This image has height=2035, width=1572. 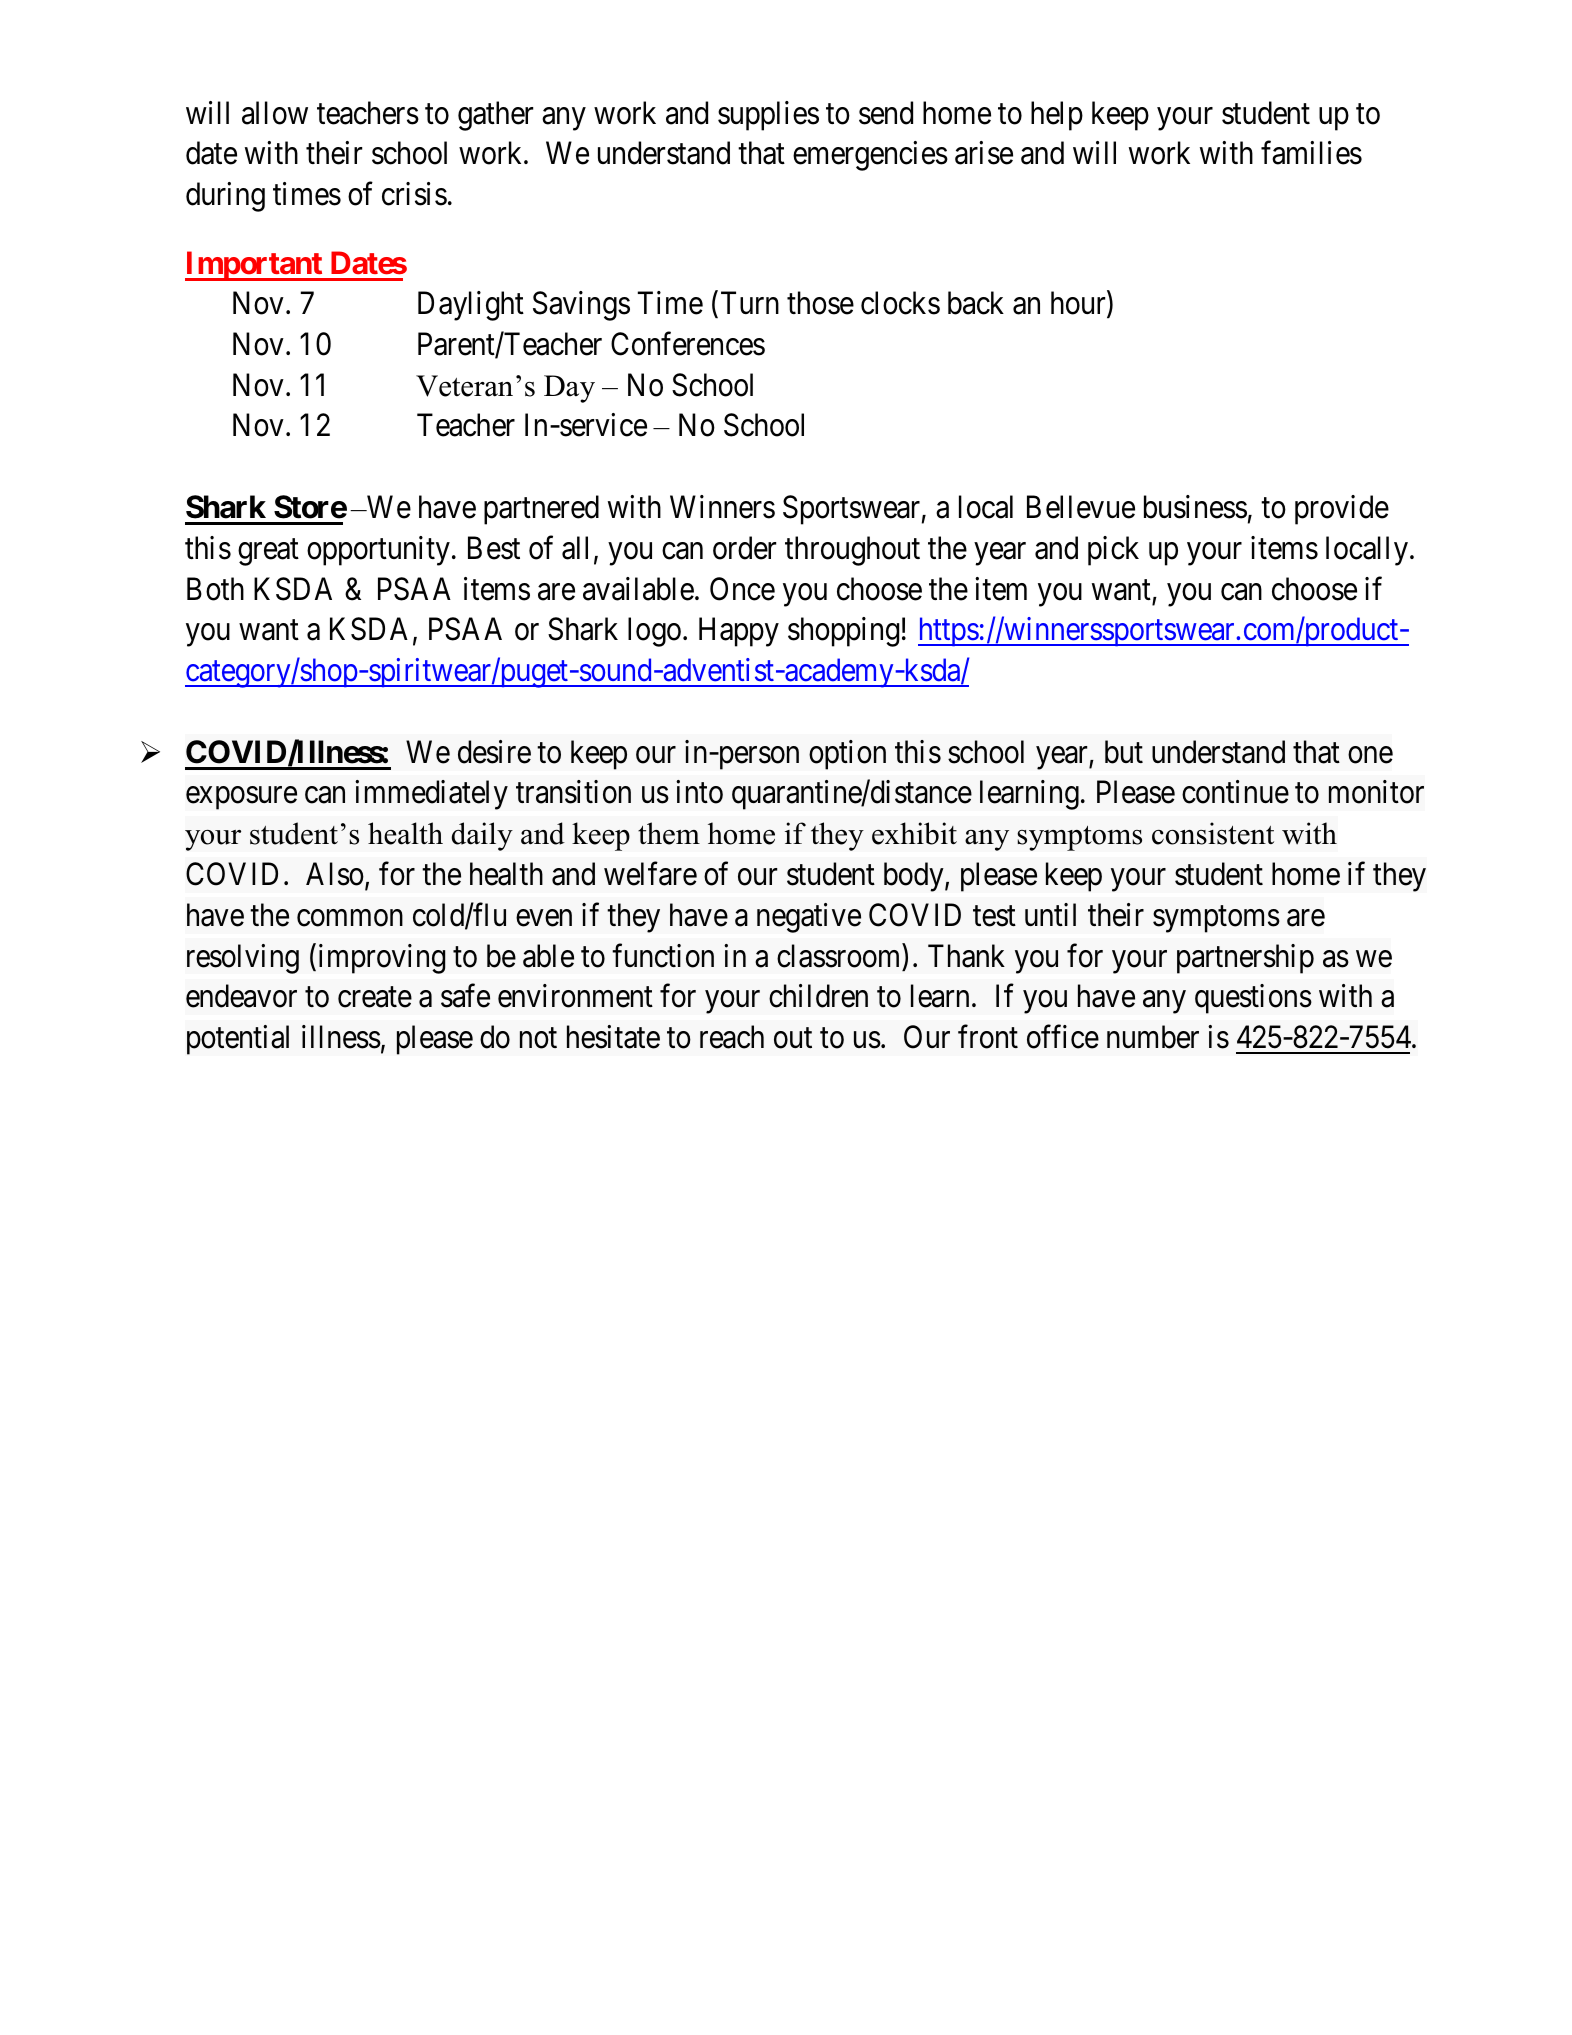 I want to click on Happy, so click(x=739, y=632).
